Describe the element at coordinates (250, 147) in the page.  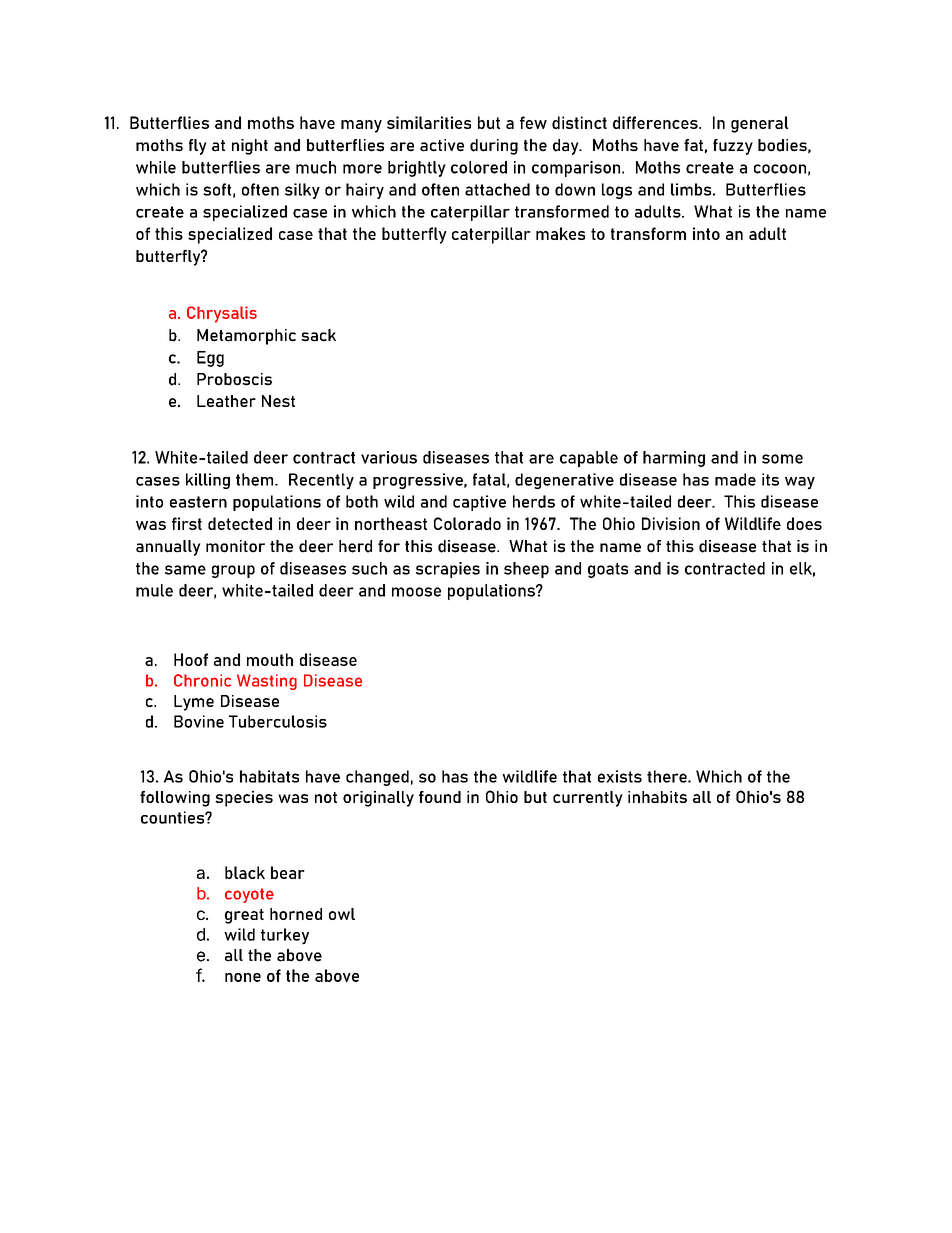
I see `night` at that location.
